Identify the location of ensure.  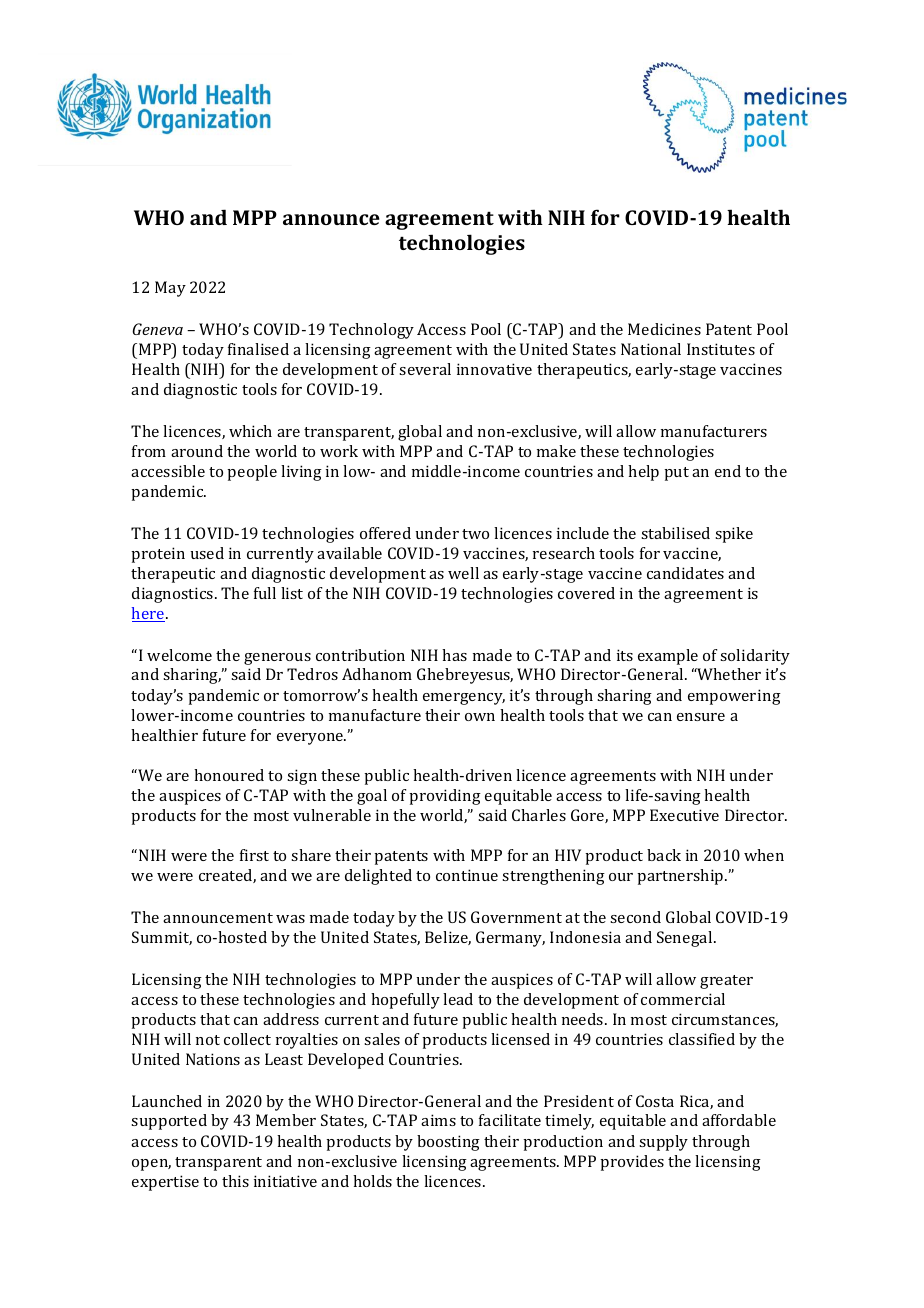
(701, 717).
